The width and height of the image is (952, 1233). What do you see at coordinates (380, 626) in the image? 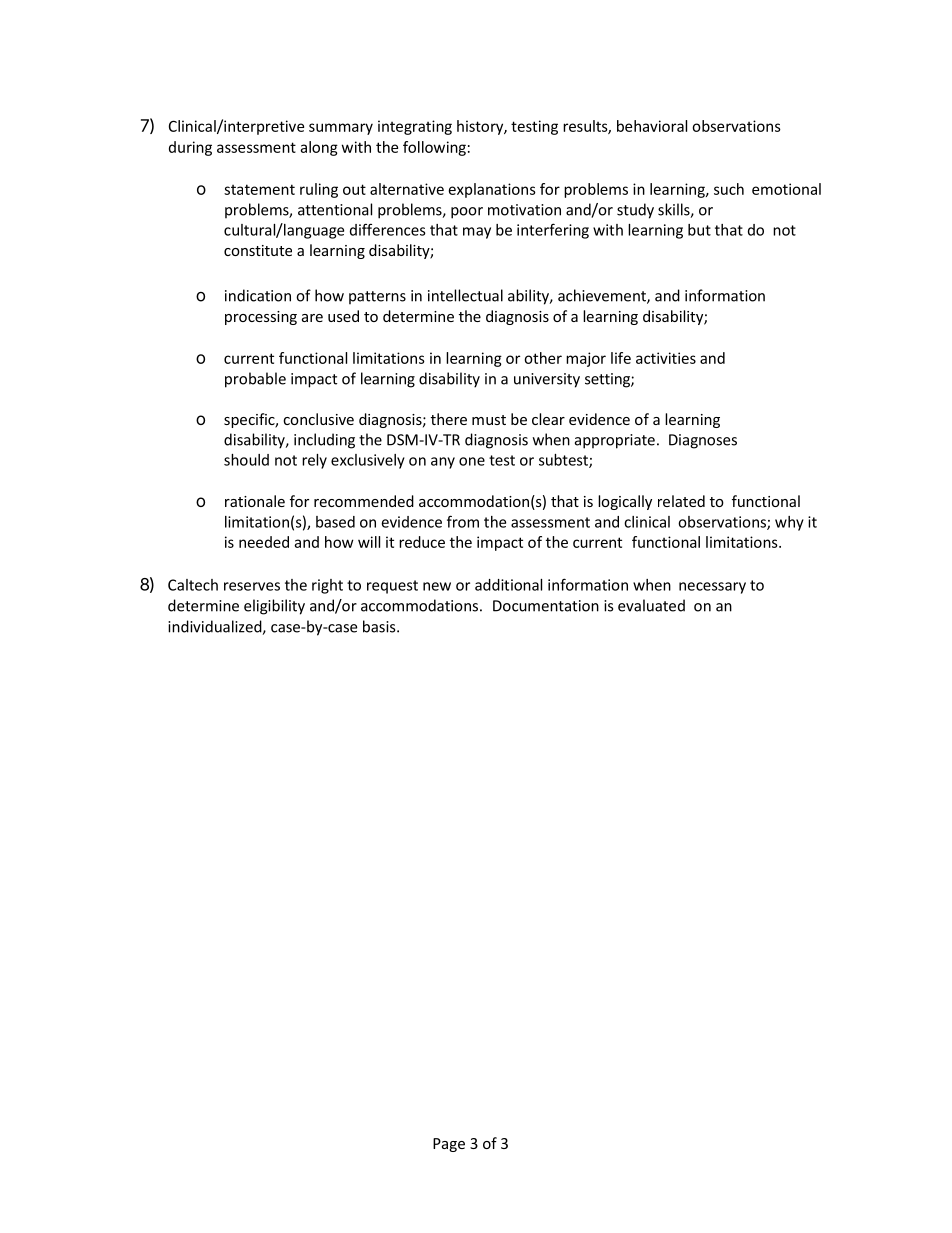
I see `basis` at bounding box center [380, 626].
